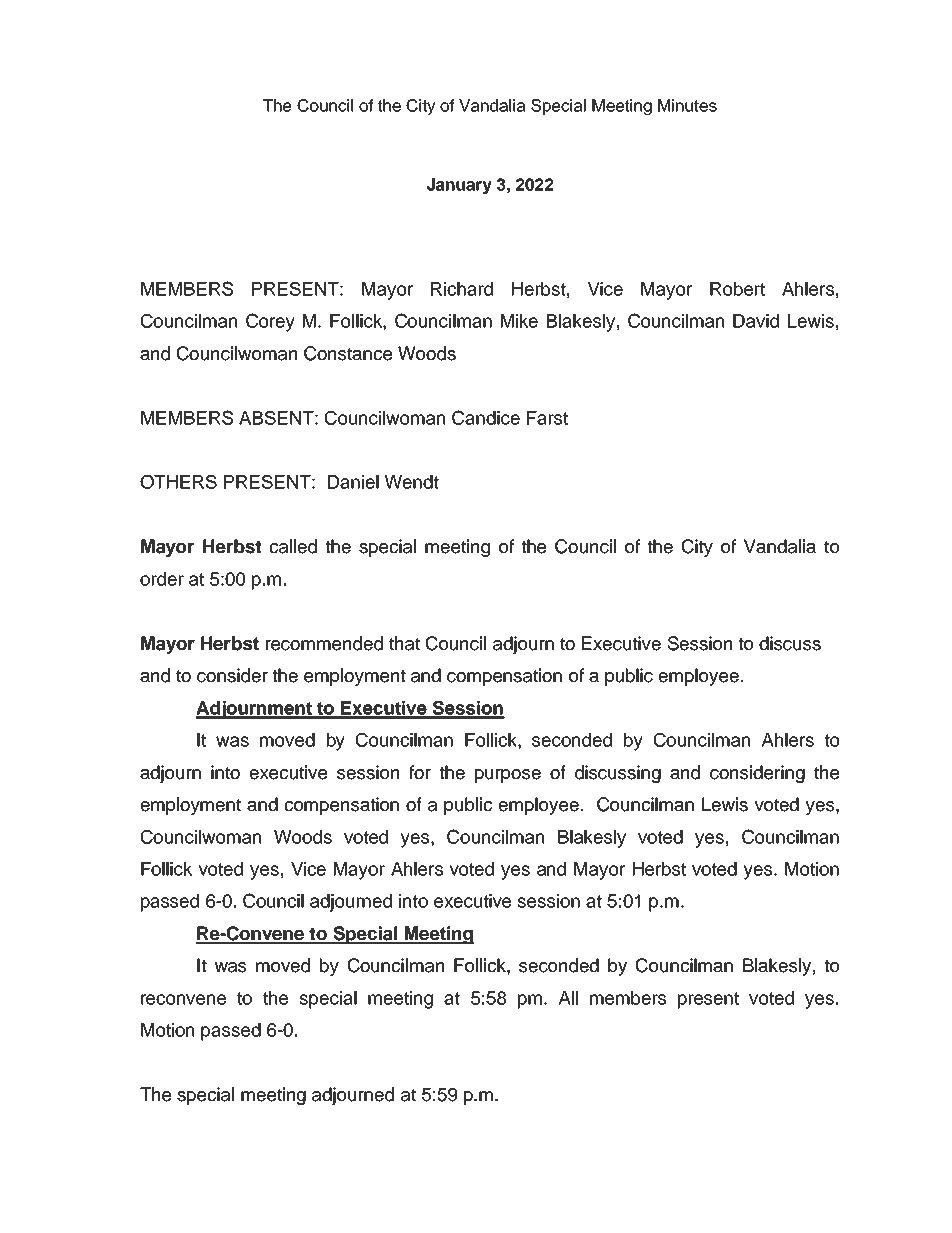 The height and width of the page is (1233, 952). Describe the element at coordinates (162, 579) in the page. I see `order` at that location.
